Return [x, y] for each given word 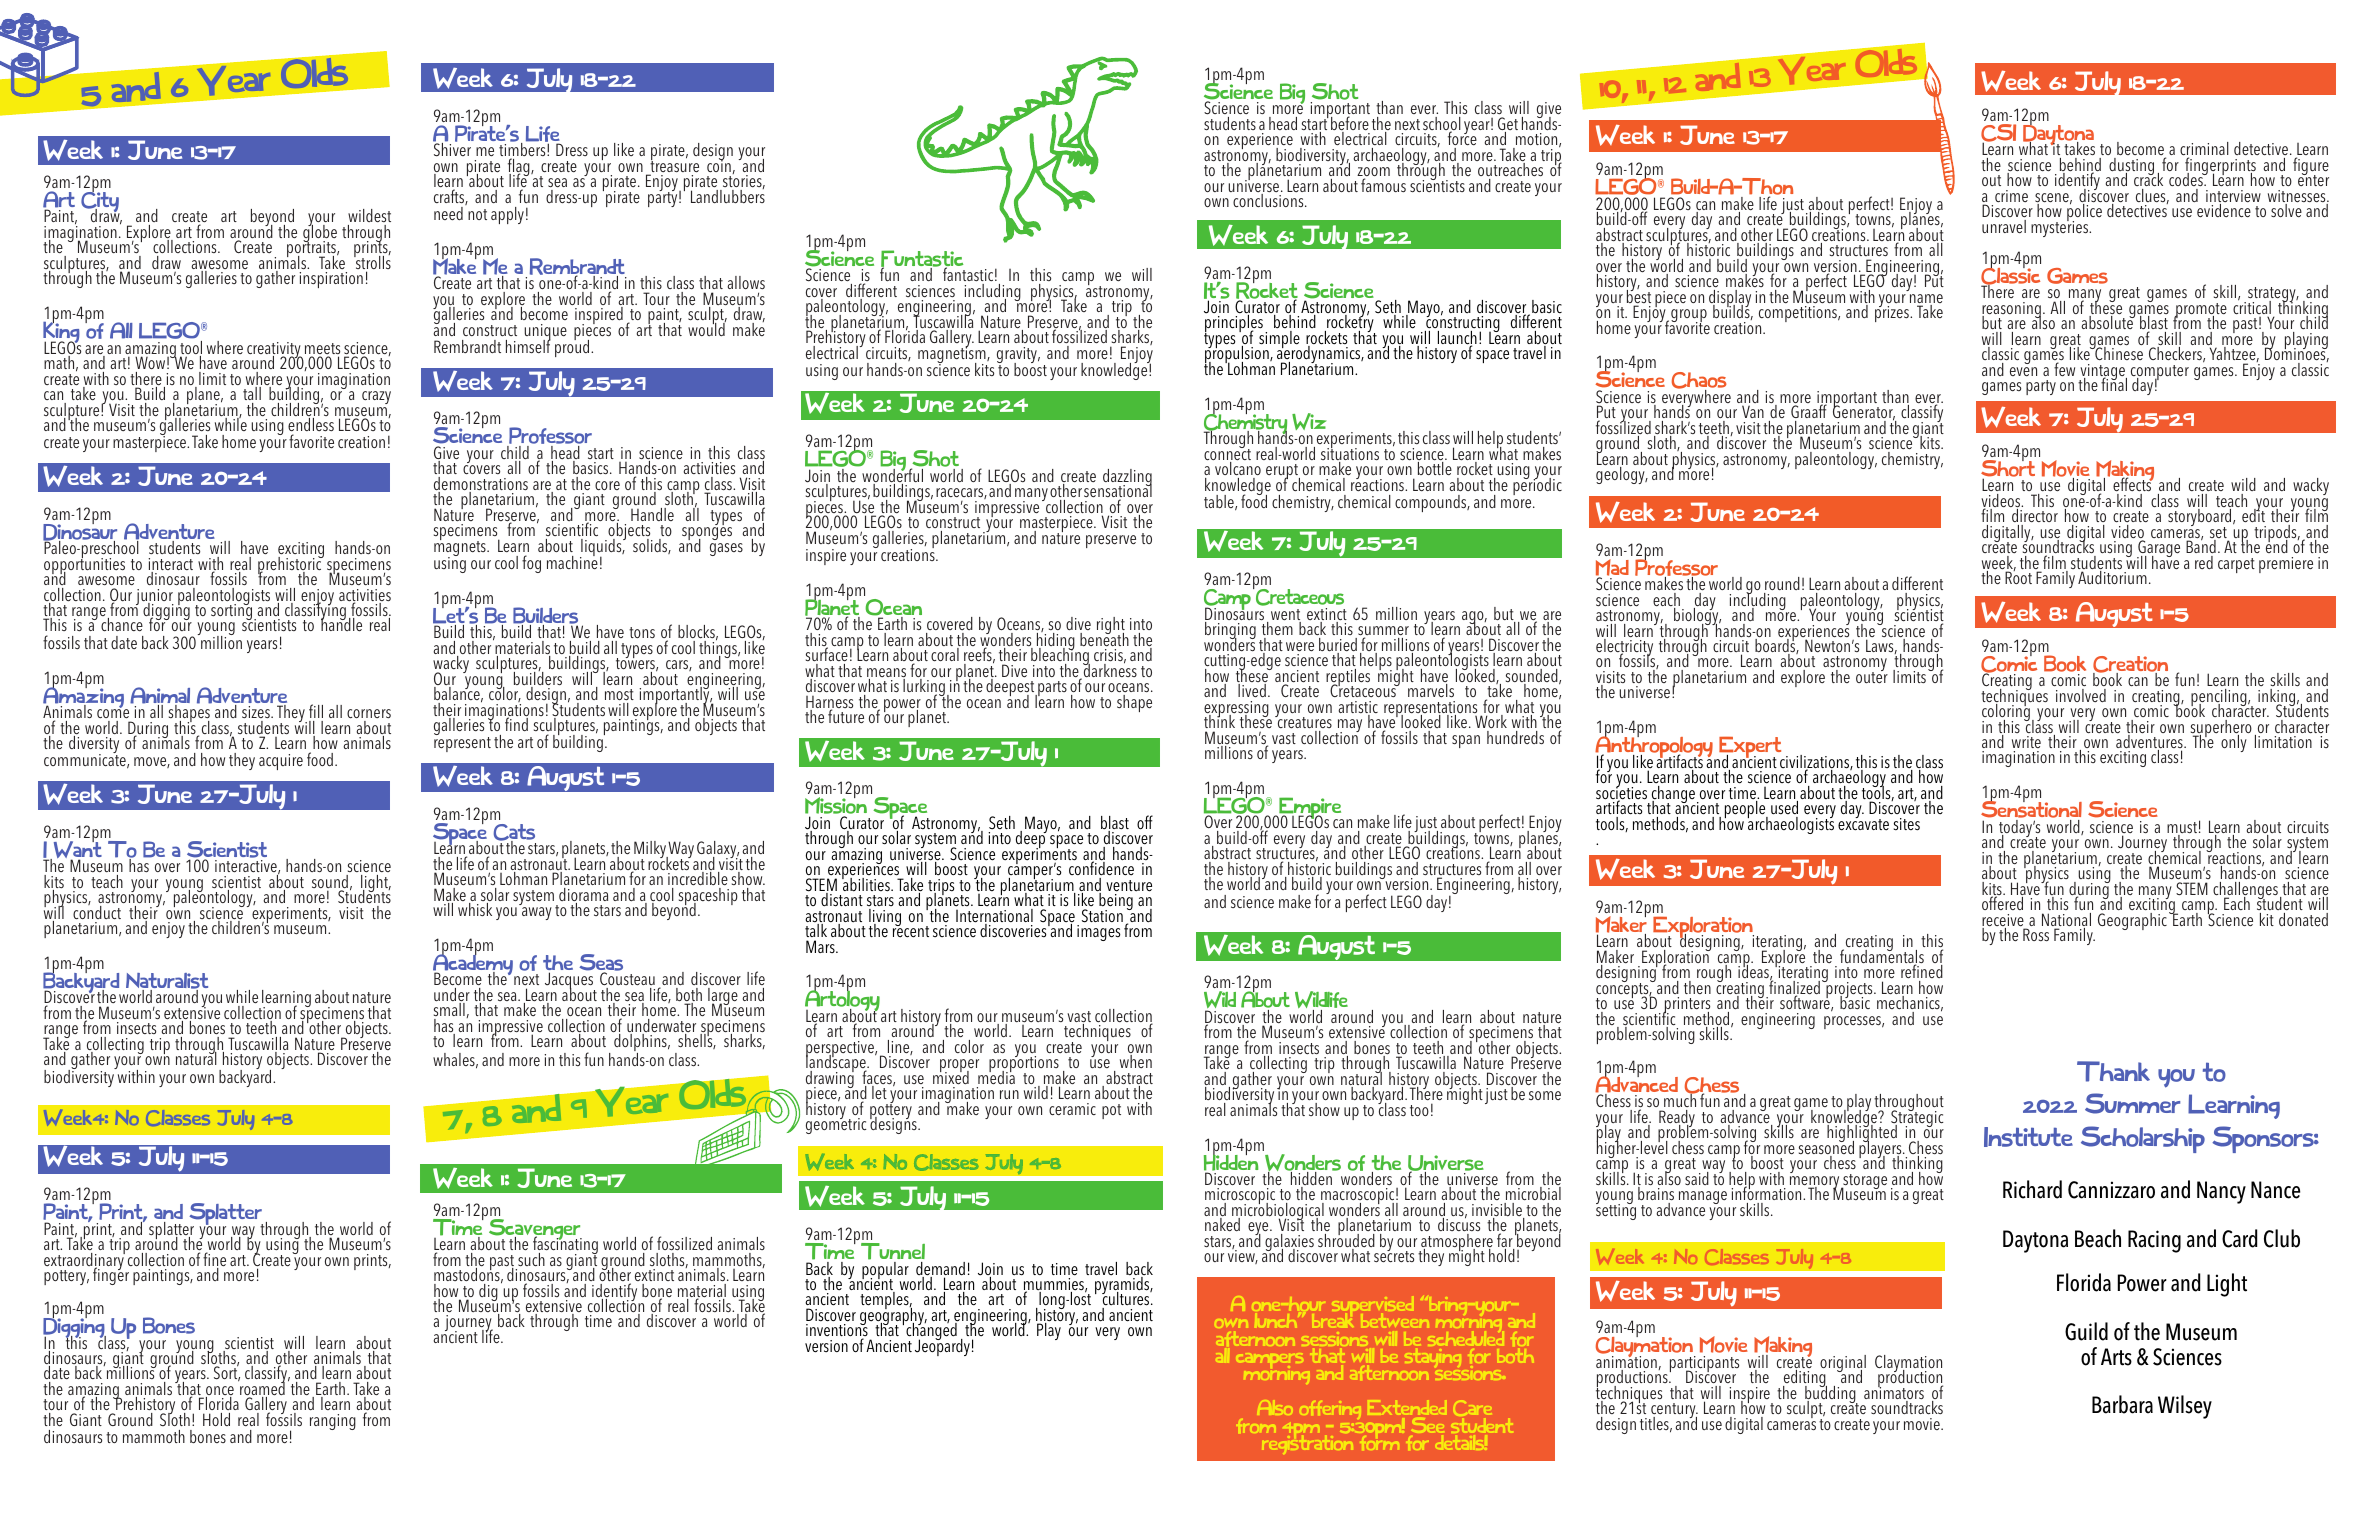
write [2026, 742]
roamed [261, 1389]
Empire [1310, 809]
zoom [1373, 173]
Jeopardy [942, 1346]
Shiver [452, 149]
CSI [1998, 134]
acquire [281, 762]
